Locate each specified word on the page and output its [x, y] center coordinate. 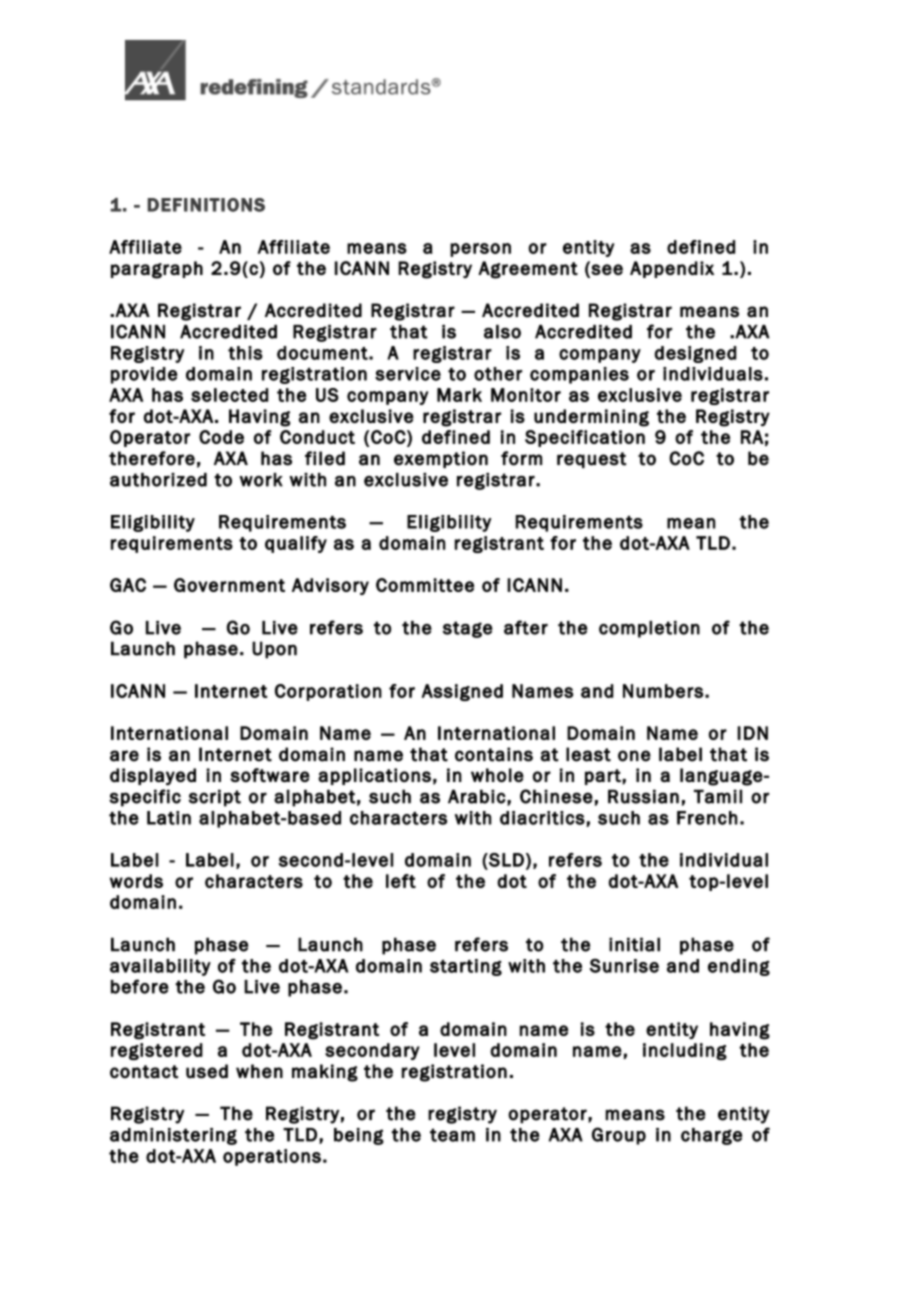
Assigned [462, 692]
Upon [274, 650]
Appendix [672, 269]
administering [173, 1136]
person [480, 250]
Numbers [663, 691]
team [452, 1135]
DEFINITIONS [206, 205]
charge [711, 1136]
